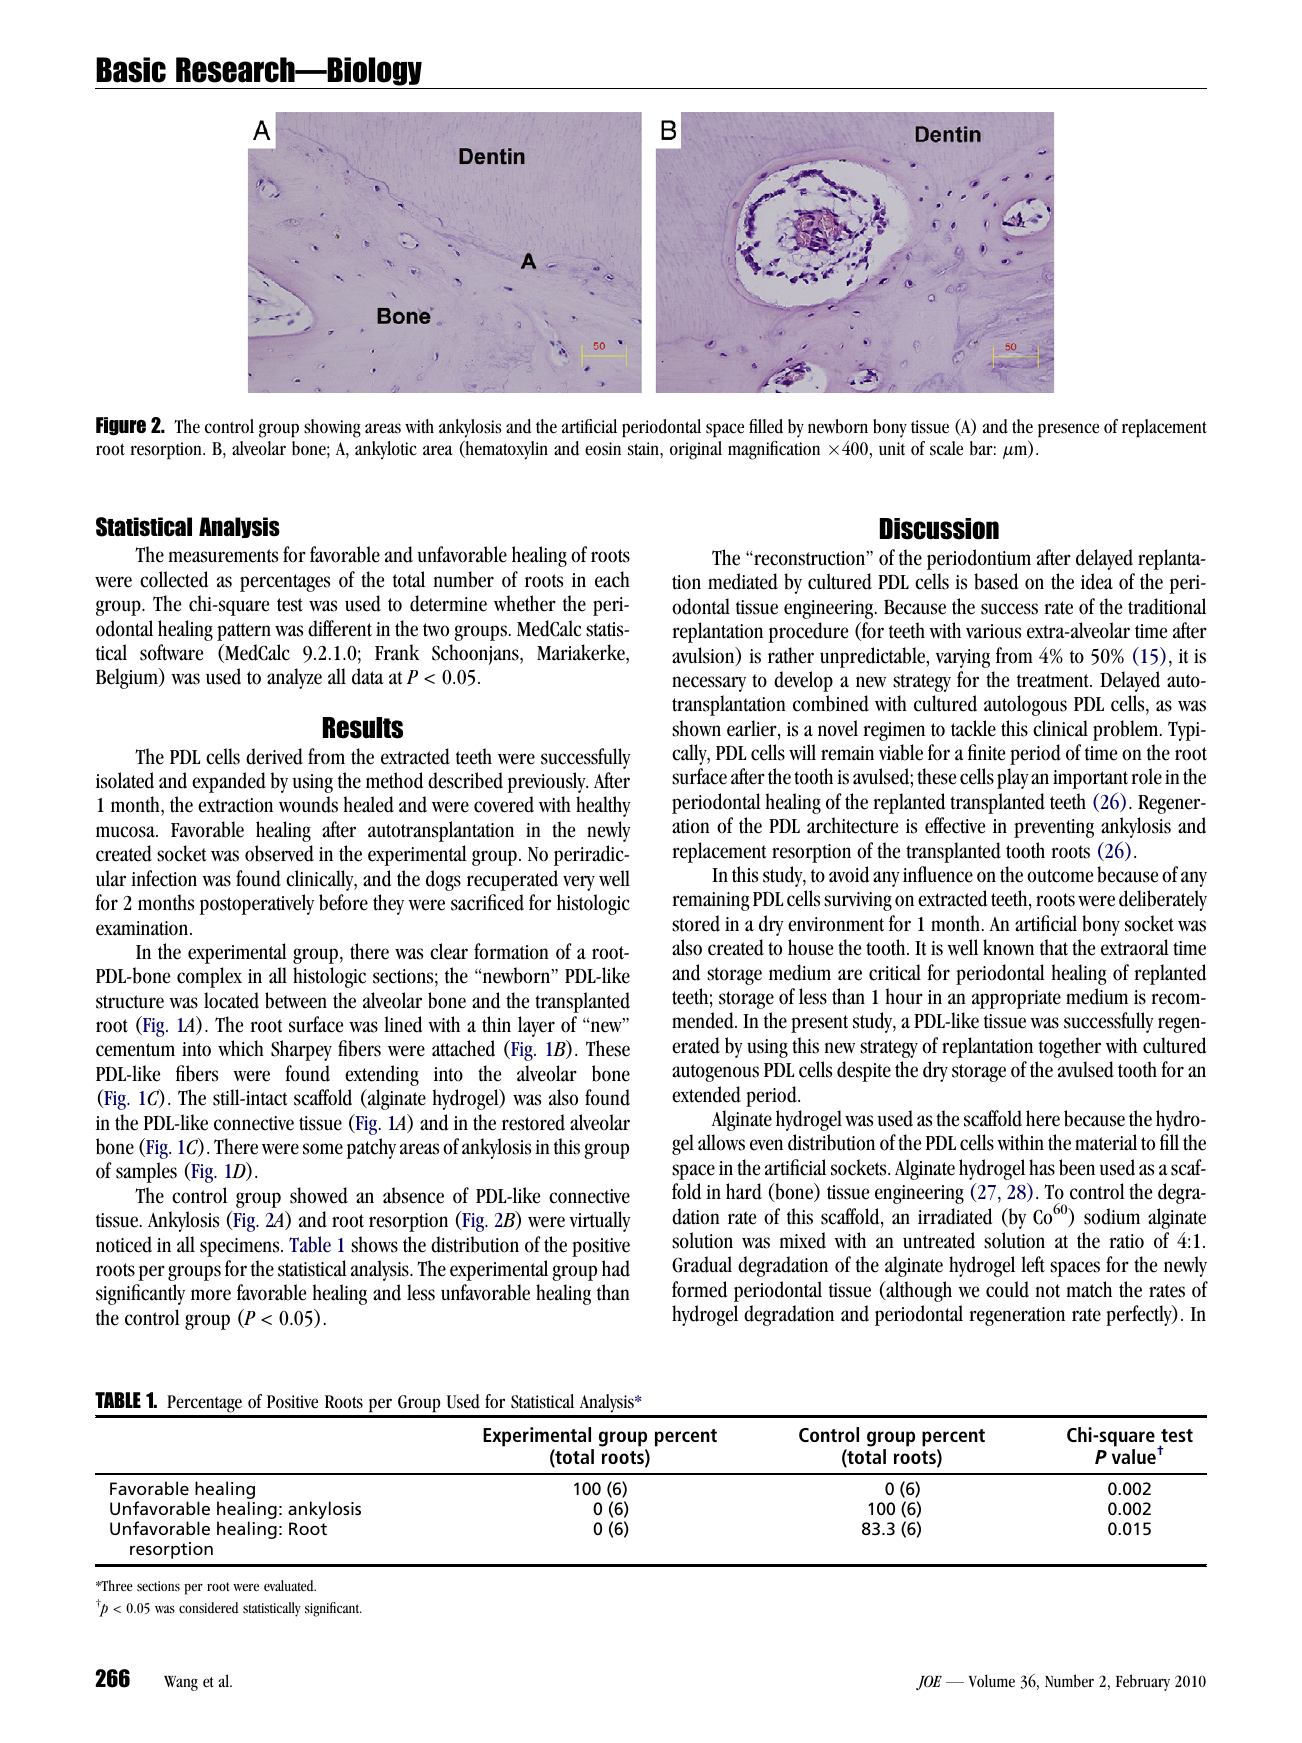 This screenshot has width=1302, height=1743. I want to click on presence, so click(1068, 430).
